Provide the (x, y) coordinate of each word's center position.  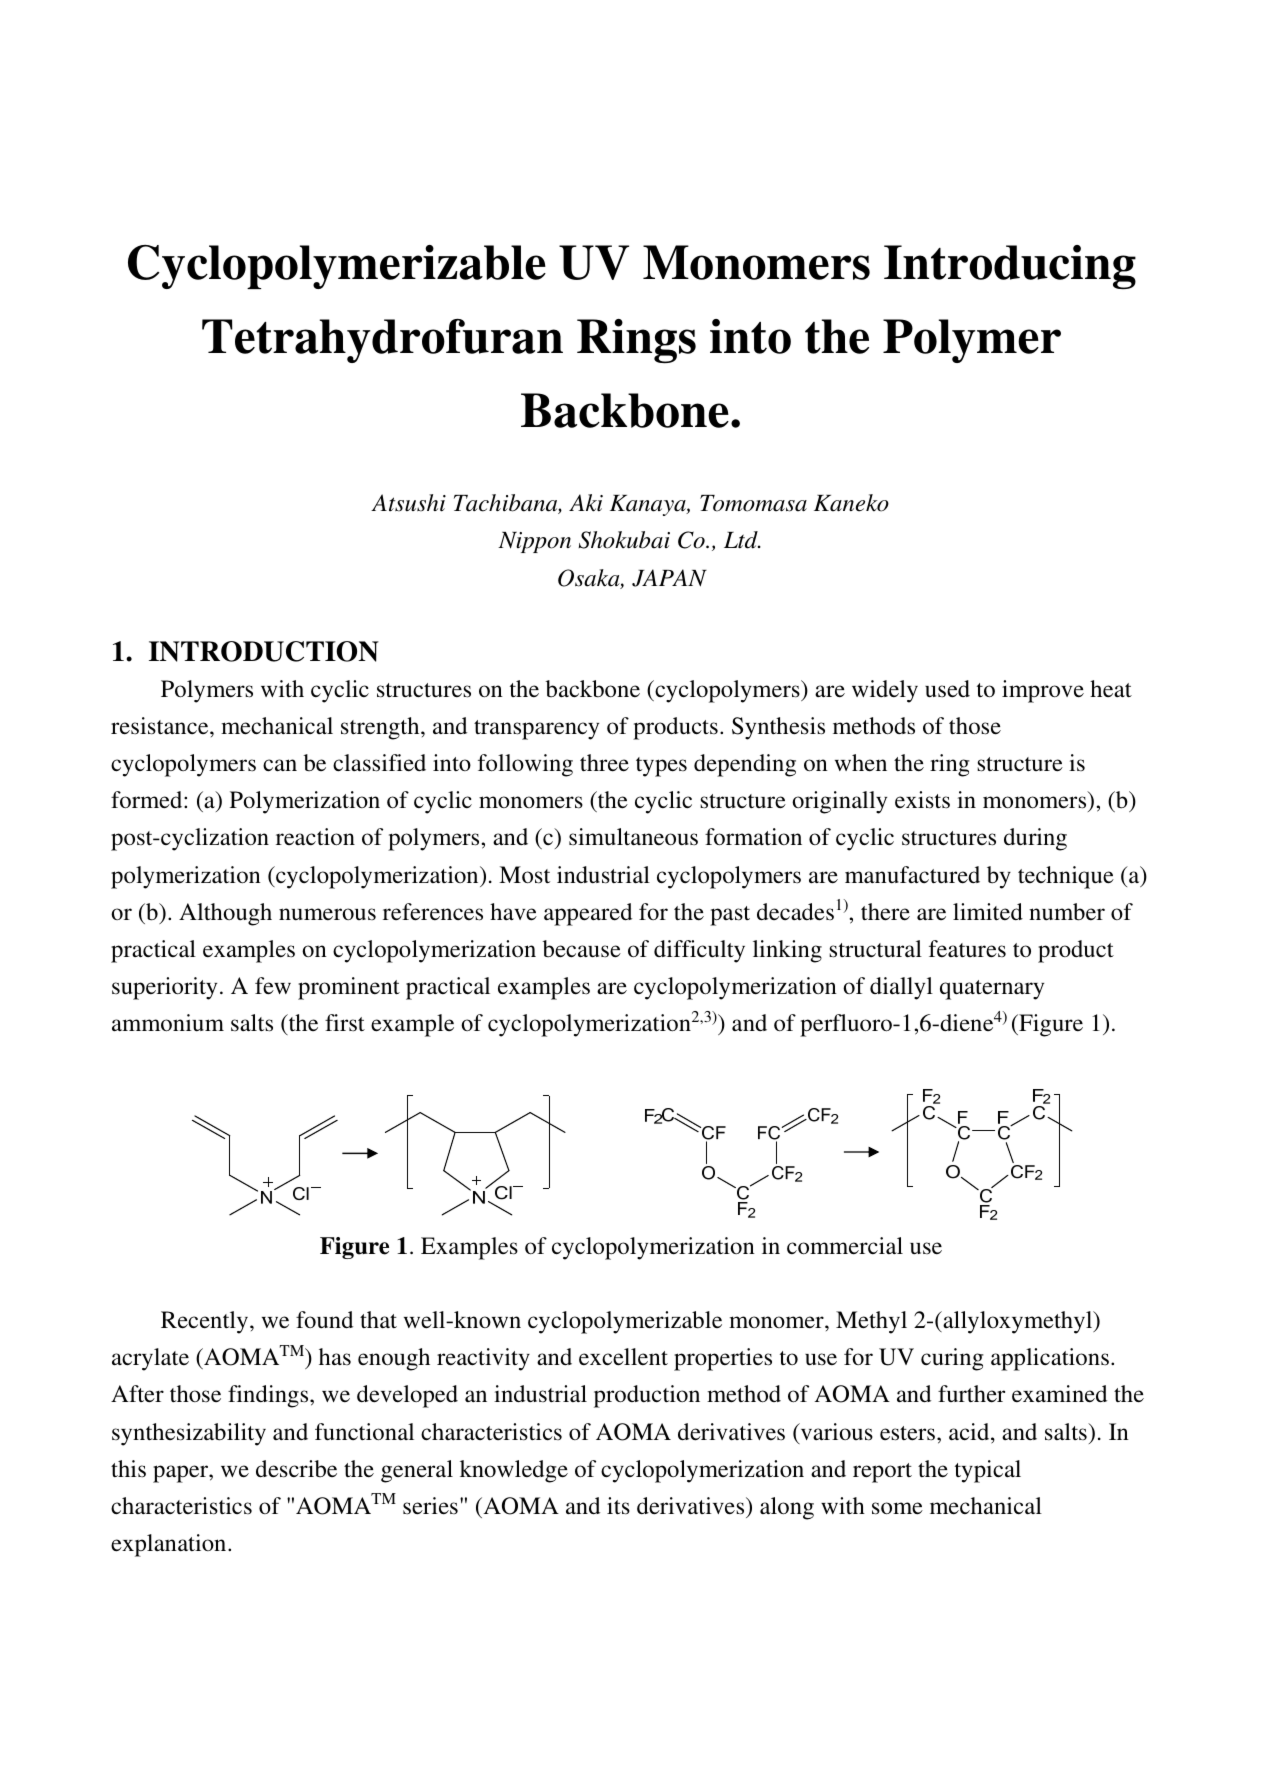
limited (988, 911)
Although (225, 914)
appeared (588, 914)
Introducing (1010, 267)
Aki (586, 503)
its (618, 1506)
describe (296, 1469)
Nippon (534, 542)
